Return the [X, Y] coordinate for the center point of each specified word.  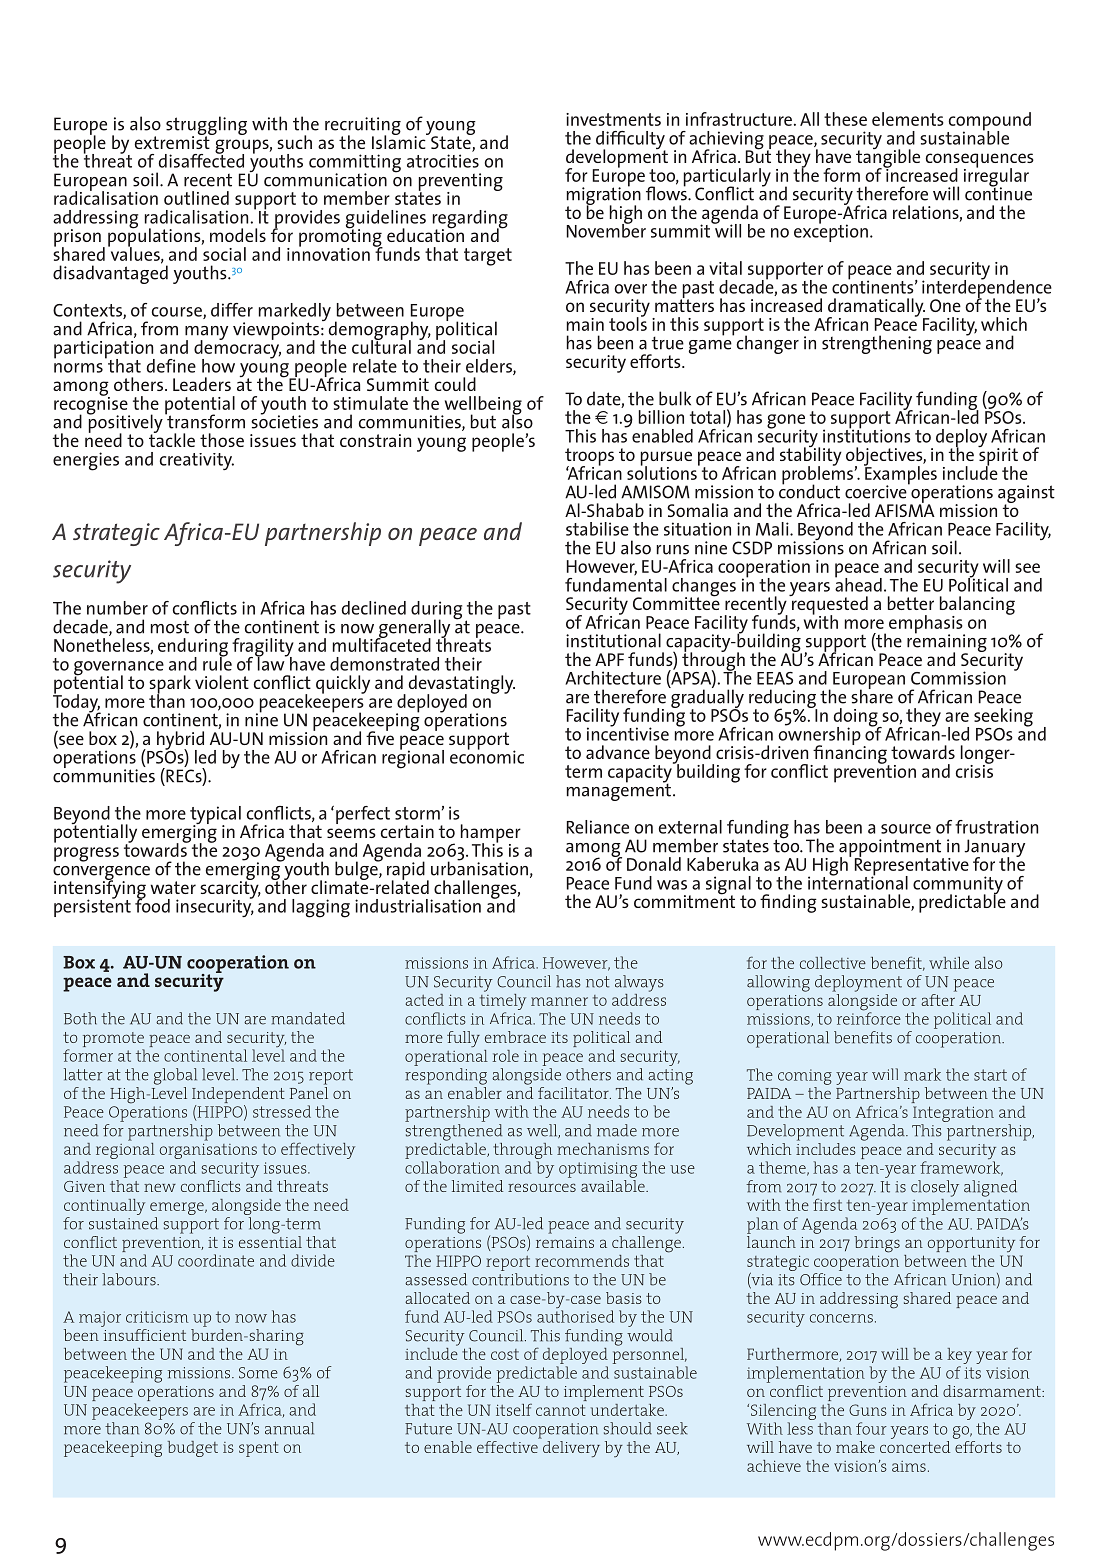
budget [193, 1449]
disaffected [201, 159]
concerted [915, 1447]
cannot [561, 1410]
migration [604, 196]
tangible [888, 158]
